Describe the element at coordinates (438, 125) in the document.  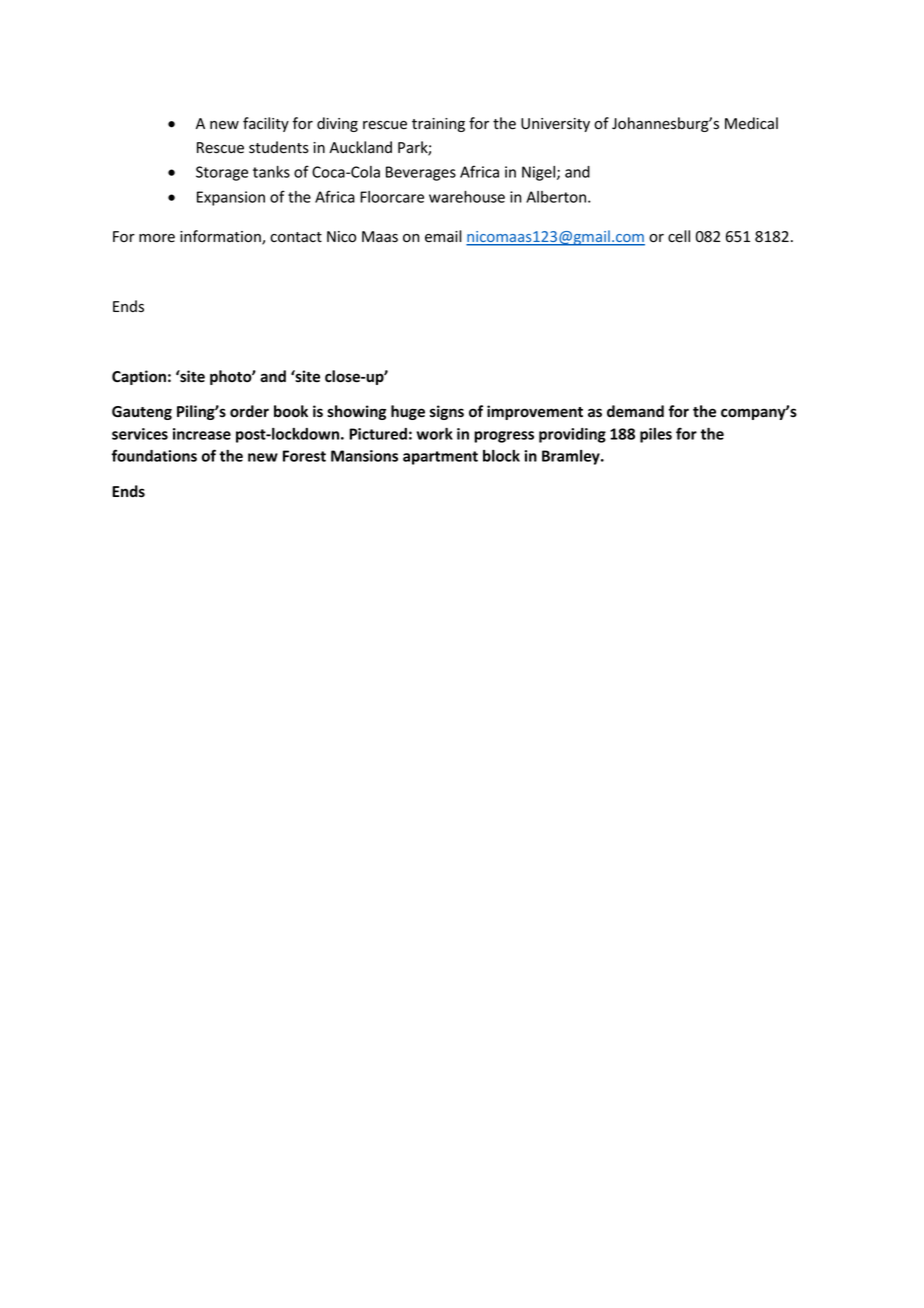
I see `training` at that location.
